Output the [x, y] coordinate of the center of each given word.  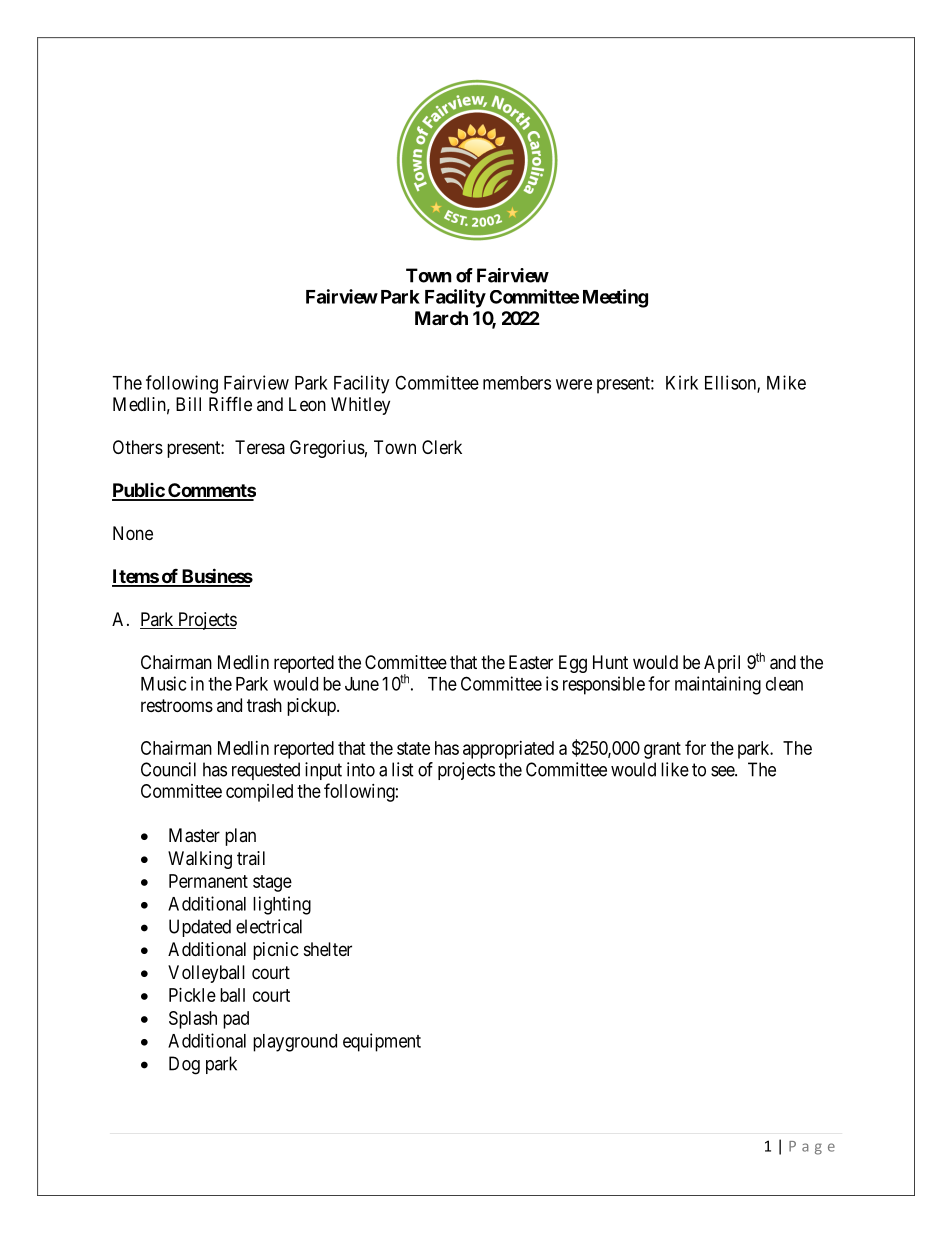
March [441, 318]
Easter [531, 662]
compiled [259, 793]
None [133, 533]
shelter [328, 949]
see [723, 771]
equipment [382, 1042]
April [722, 664]
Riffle [230, 403]
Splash [193, 1020]
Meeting [615, 298]
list [403, 769]
